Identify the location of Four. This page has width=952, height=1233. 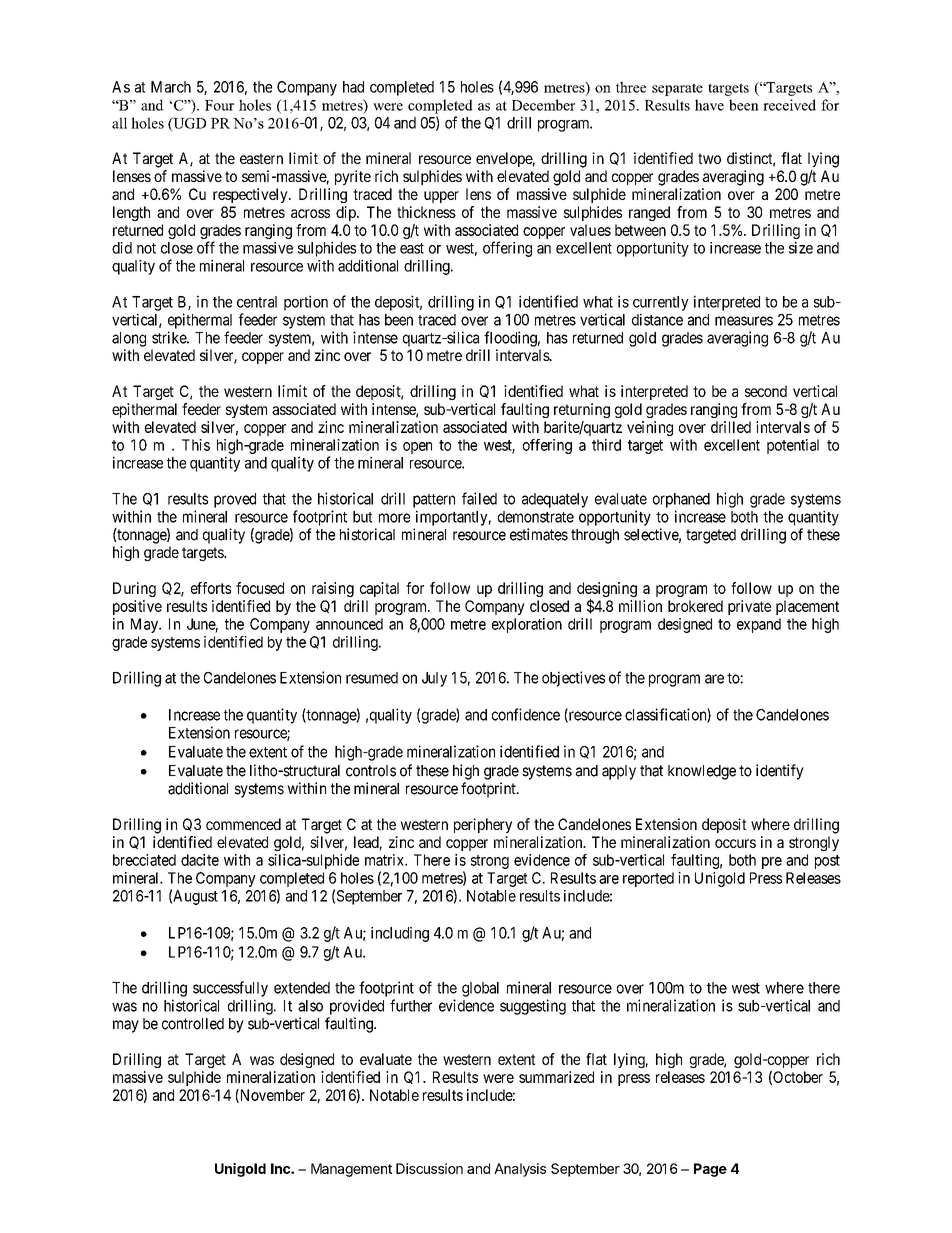
(219, 105).
